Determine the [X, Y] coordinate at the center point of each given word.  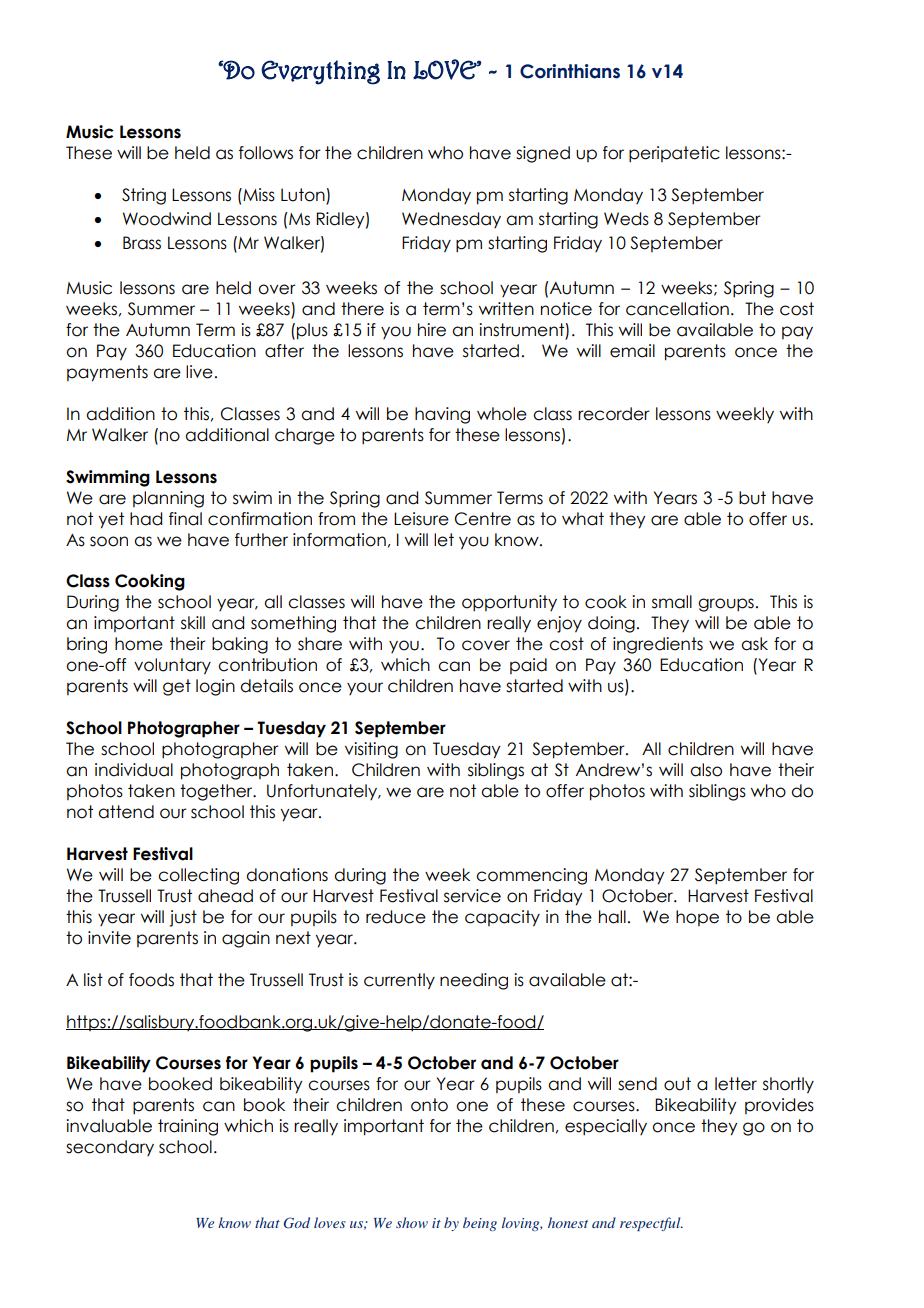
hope [697, 918]
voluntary [172, 666]
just [183, 918]
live [199, 372]
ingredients [658, 645]
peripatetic [674, 154]
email [632, 351]
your [365, 688]
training [188, 1127]
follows [266, 153]
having [442, 415]
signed [543, 154]
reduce [396, 917]
